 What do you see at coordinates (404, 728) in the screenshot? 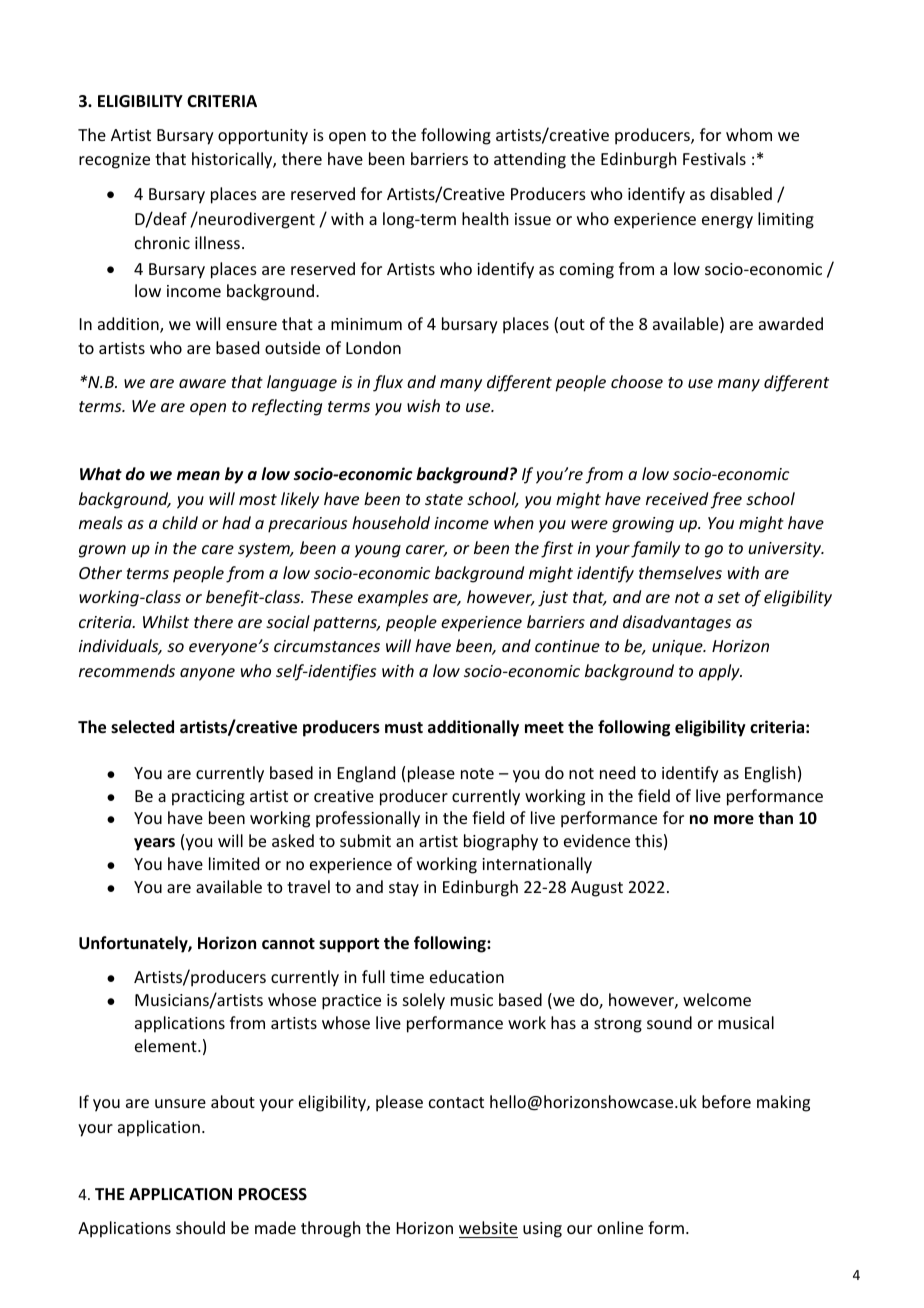
I see `must` at bounding box center [404, 728].
